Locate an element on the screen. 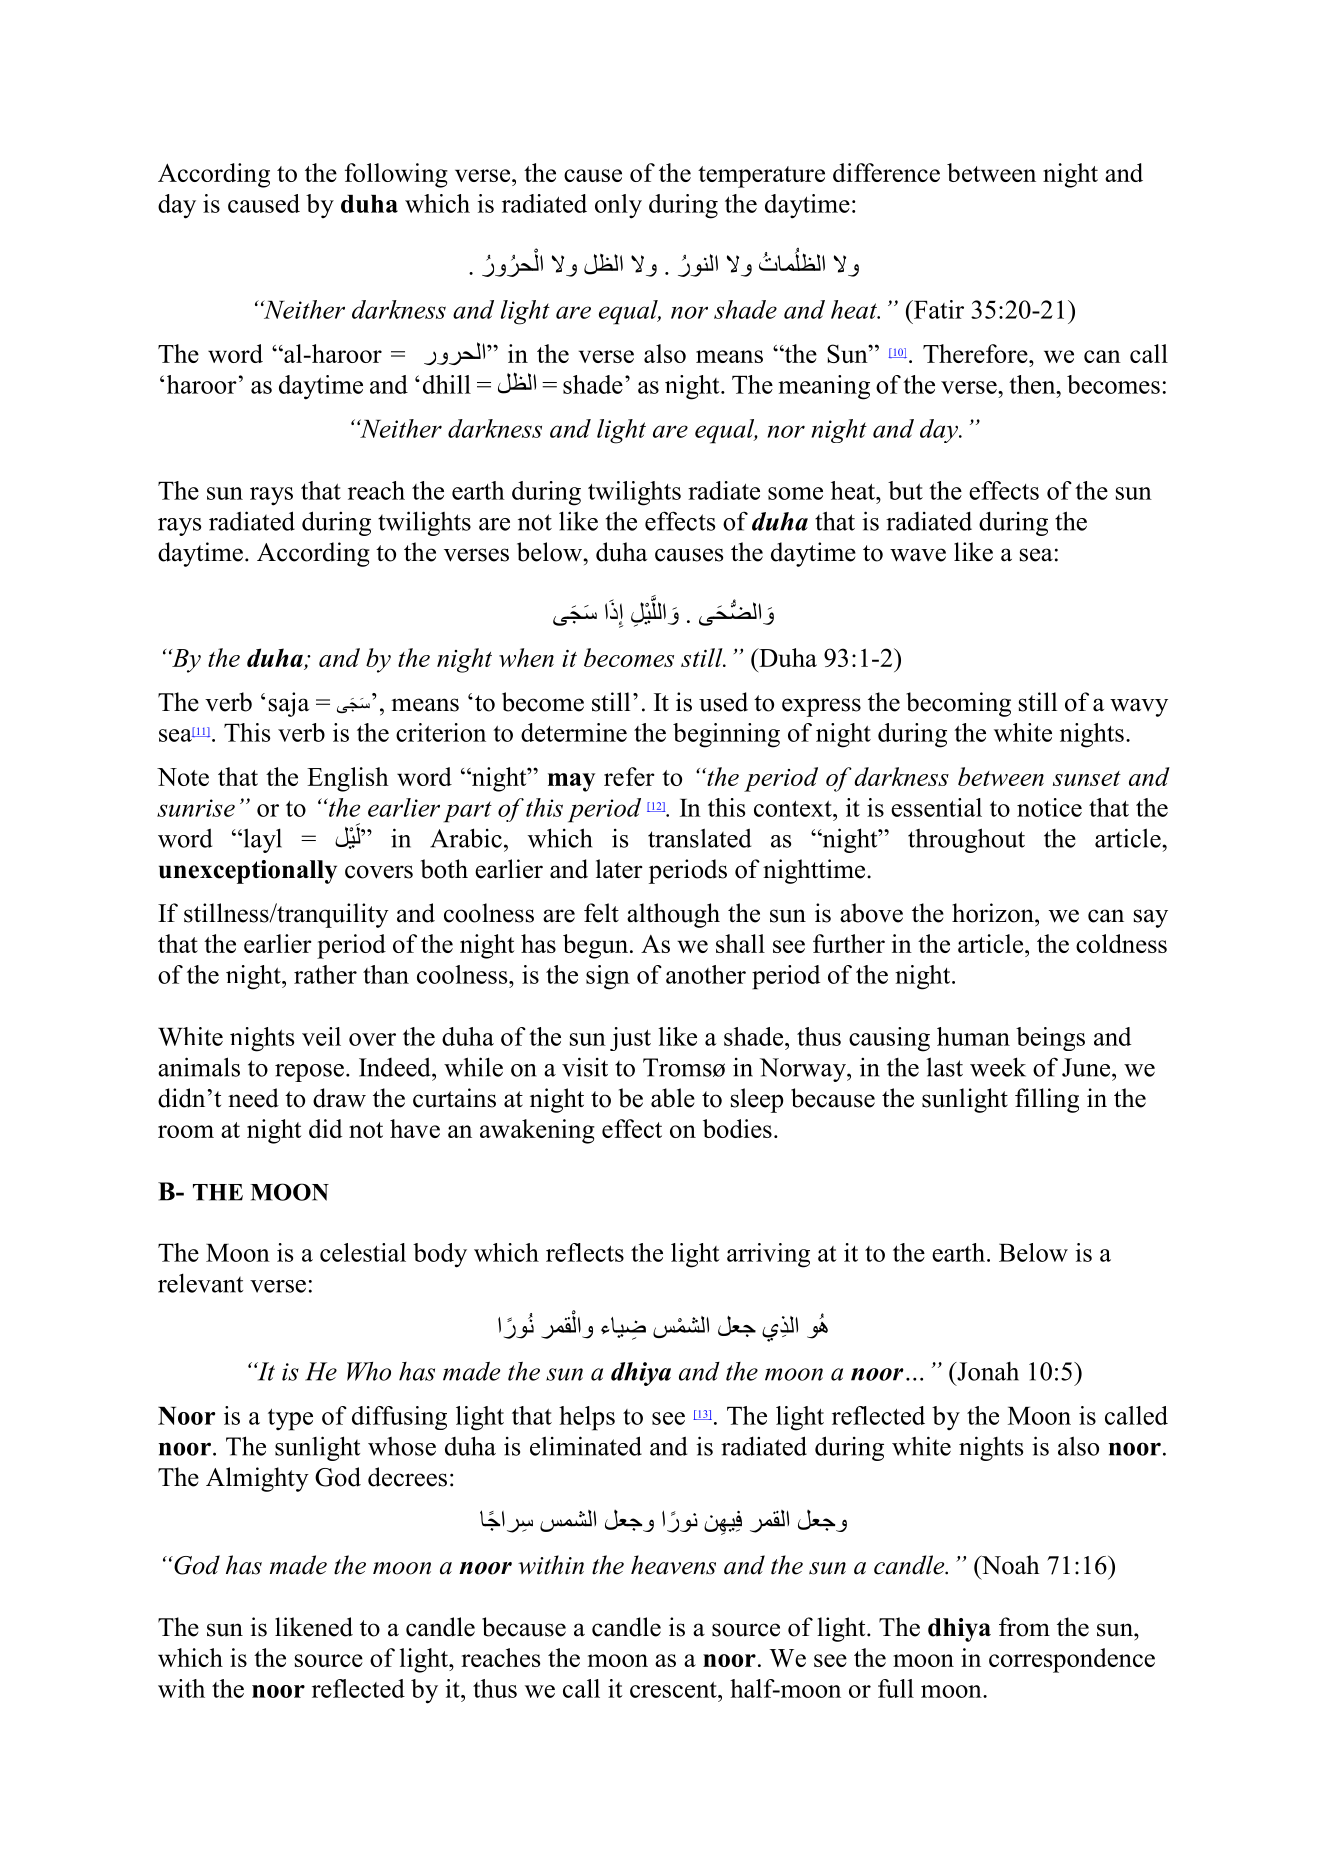 The width and height of the screenshot is (1326, 1875). bodies is located at coordinates (737, 1128).
